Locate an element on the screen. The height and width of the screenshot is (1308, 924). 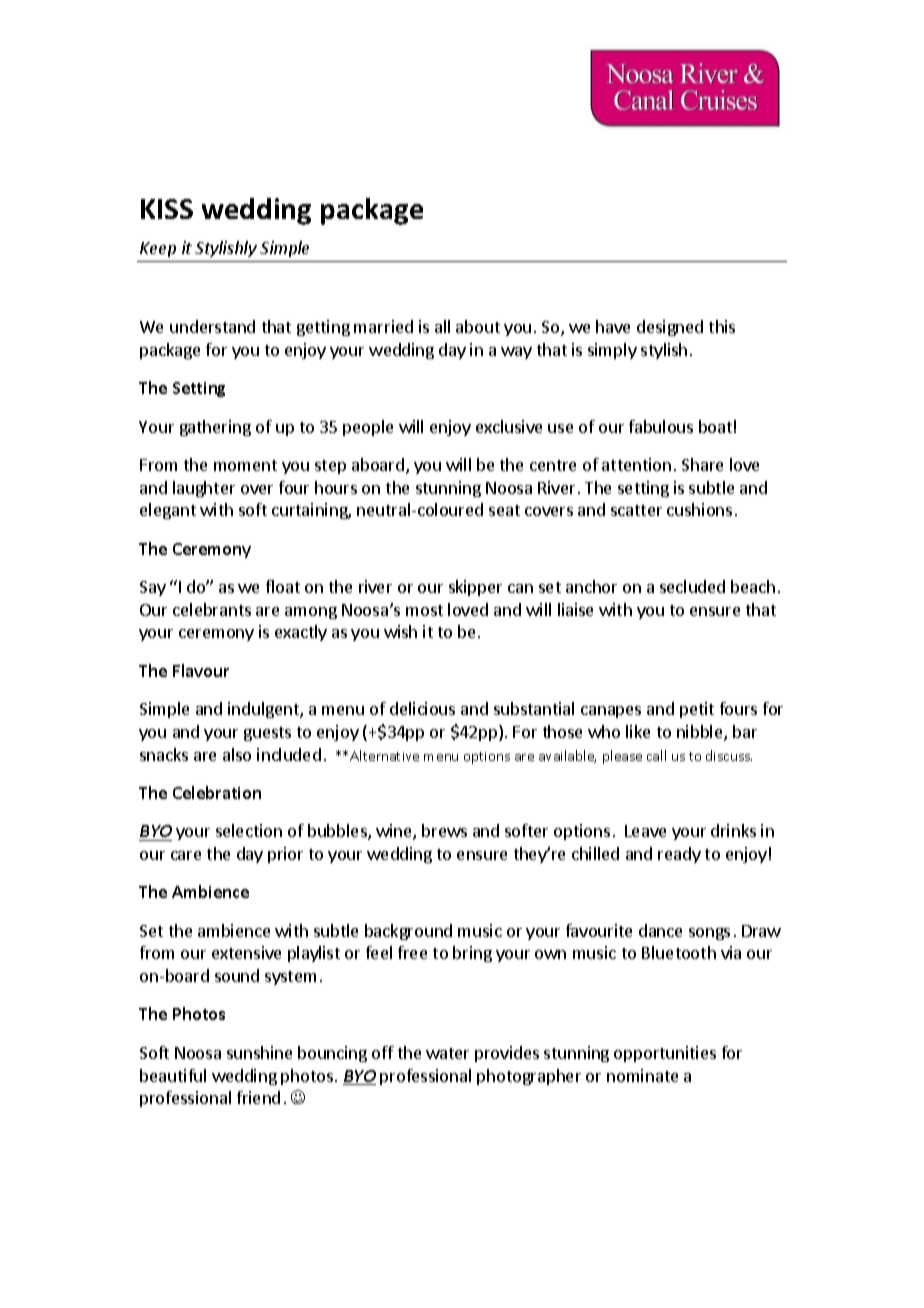
KISS is located at coordinates (167, 209).
